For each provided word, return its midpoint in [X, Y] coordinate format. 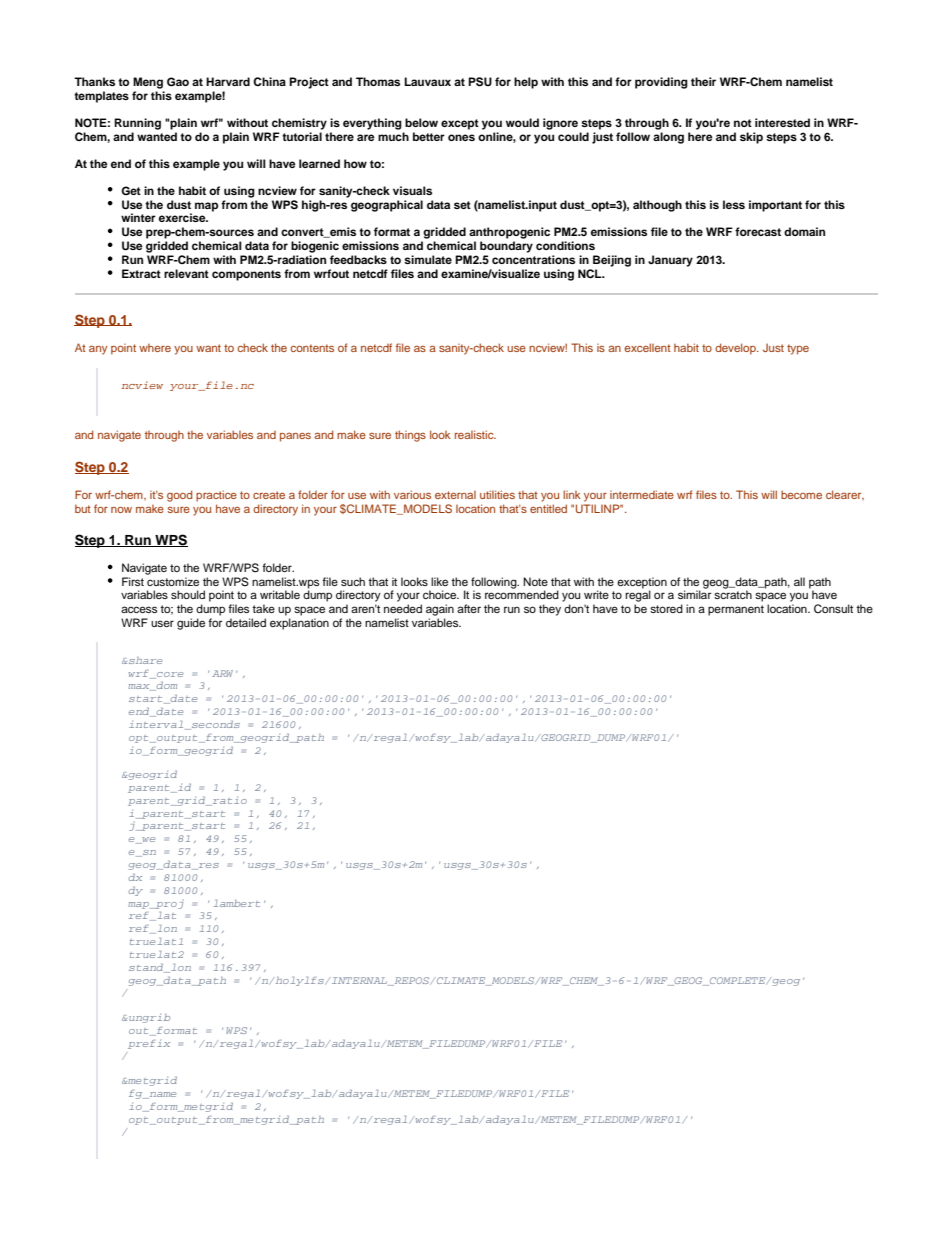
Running [137, 124]
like [439, 581]
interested [782, 122]
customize [173, 581]
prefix [149, 1044]
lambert [237, 903]
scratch [733, 594]
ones [461, 137]
